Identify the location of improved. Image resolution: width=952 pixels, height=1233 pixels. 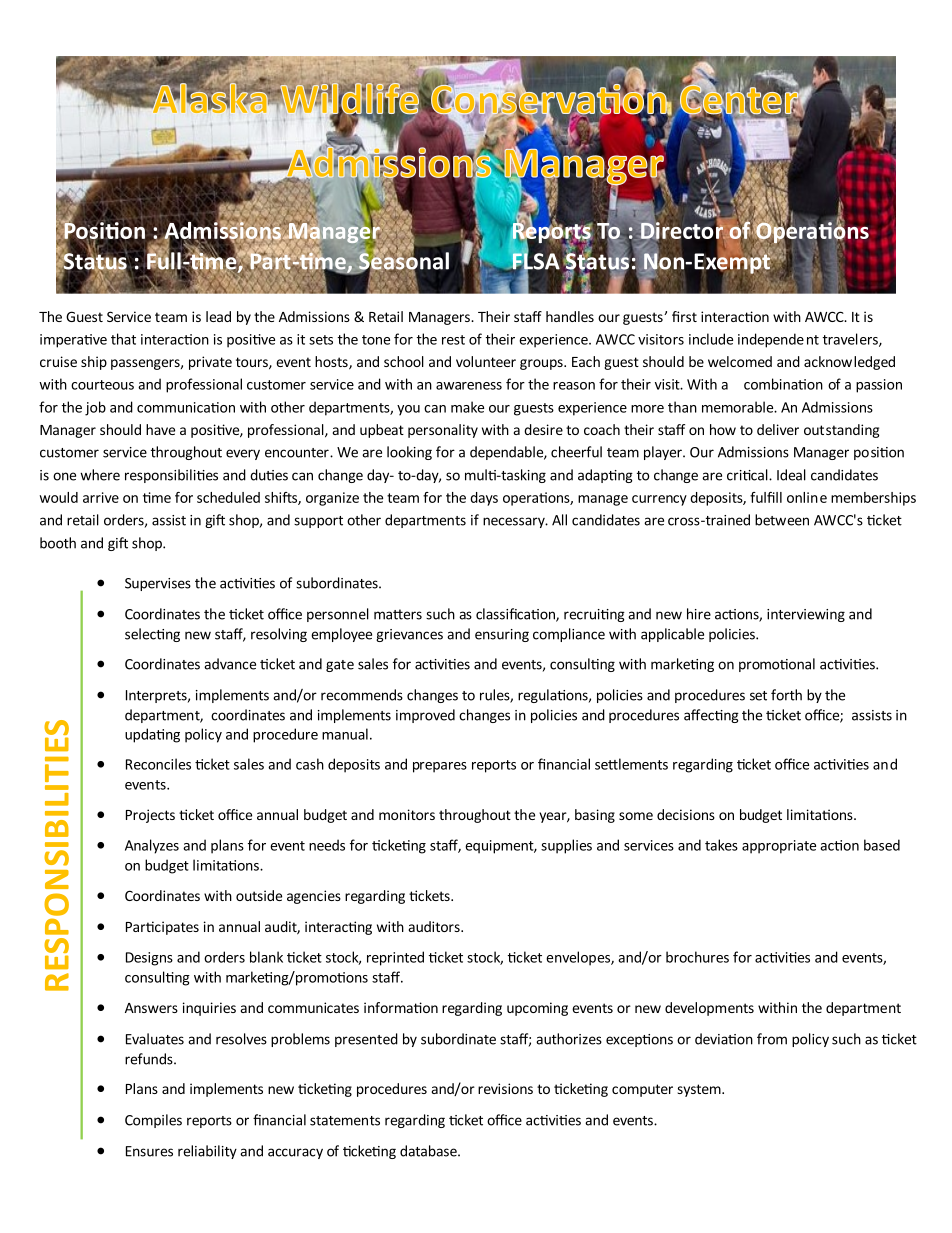
(425, 716).
